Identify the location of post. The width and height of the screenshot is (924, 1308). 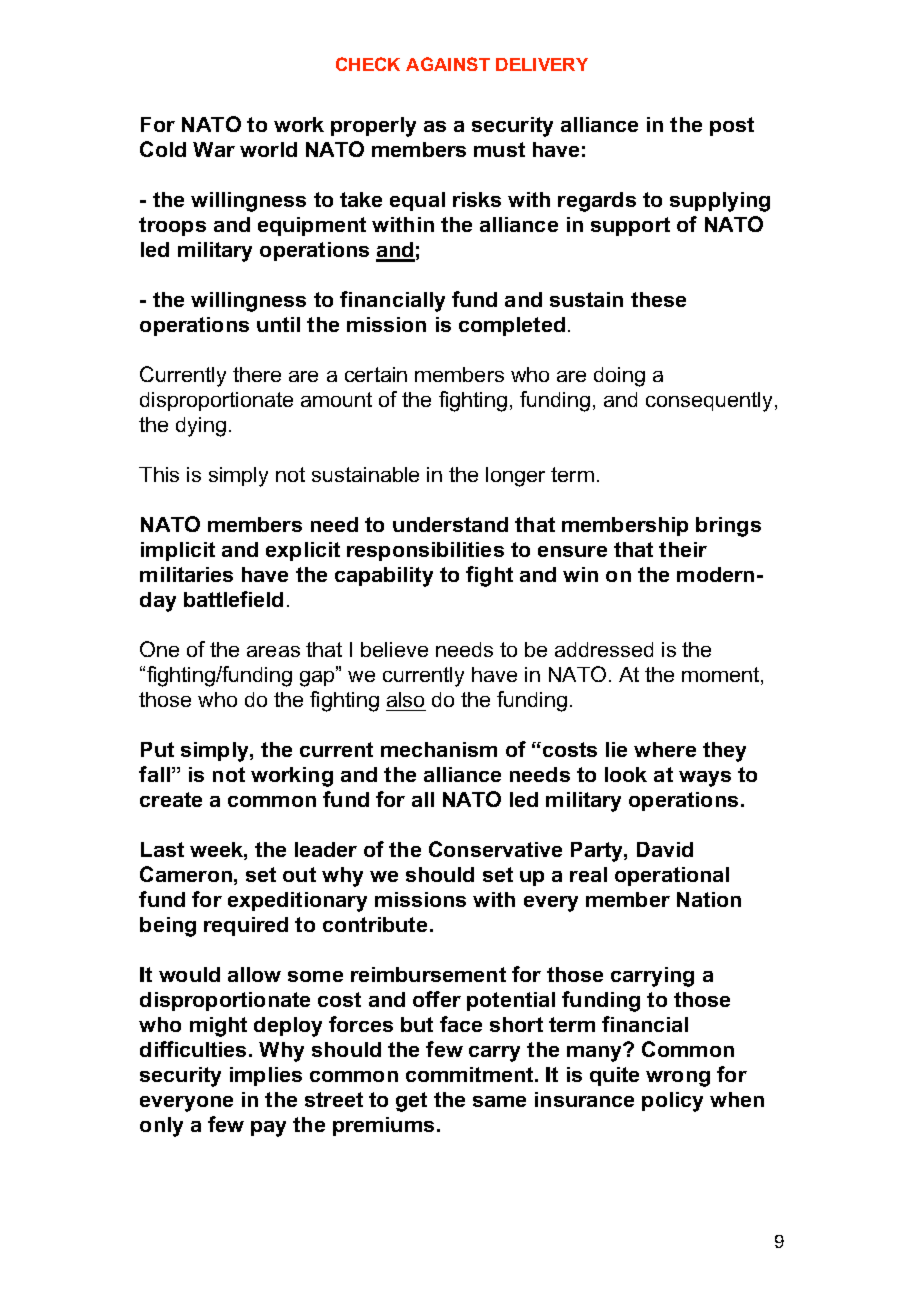
(732, 126).
